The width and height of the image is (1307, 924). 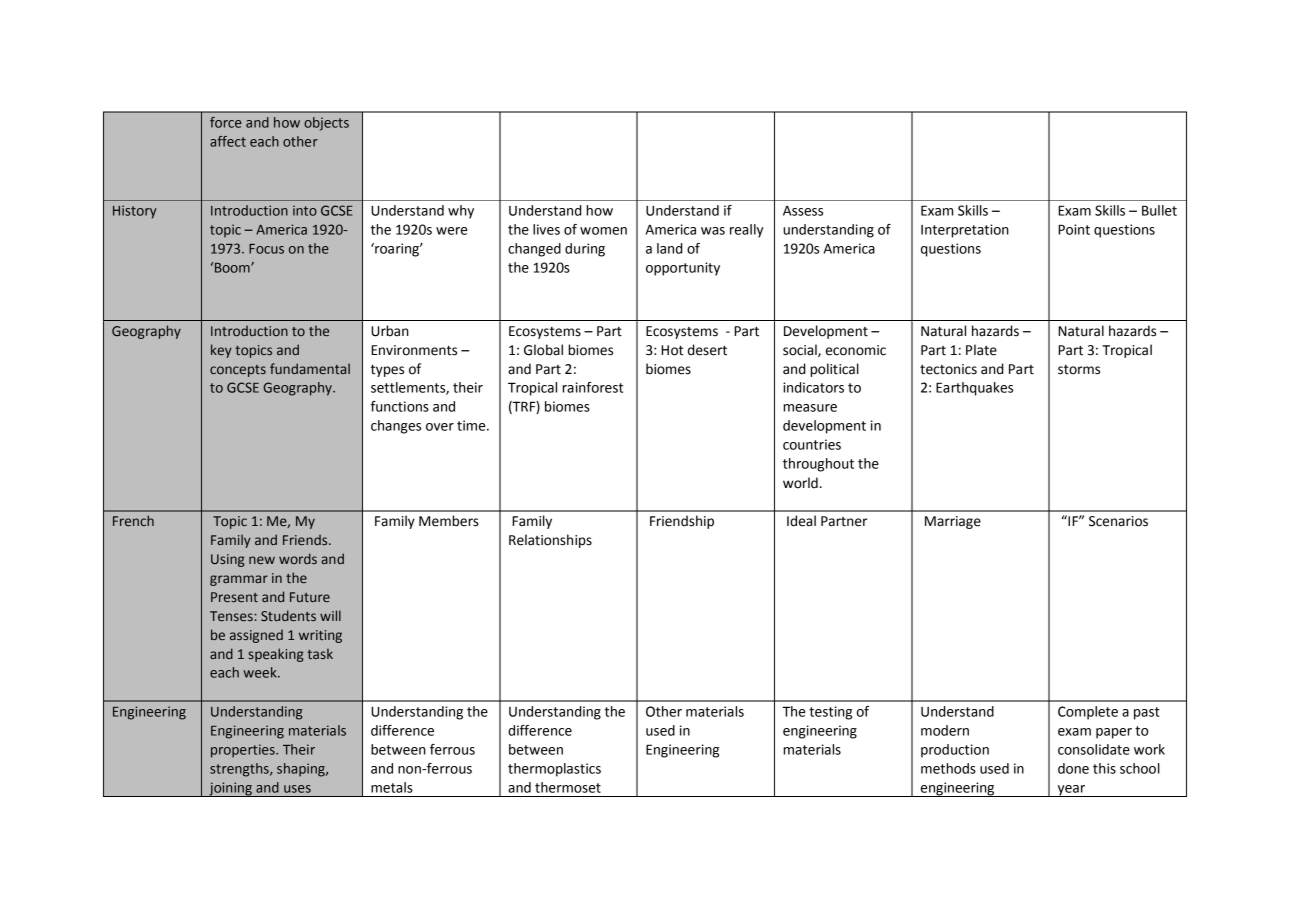 I want to click on affect, so click(x=228, y=141).
